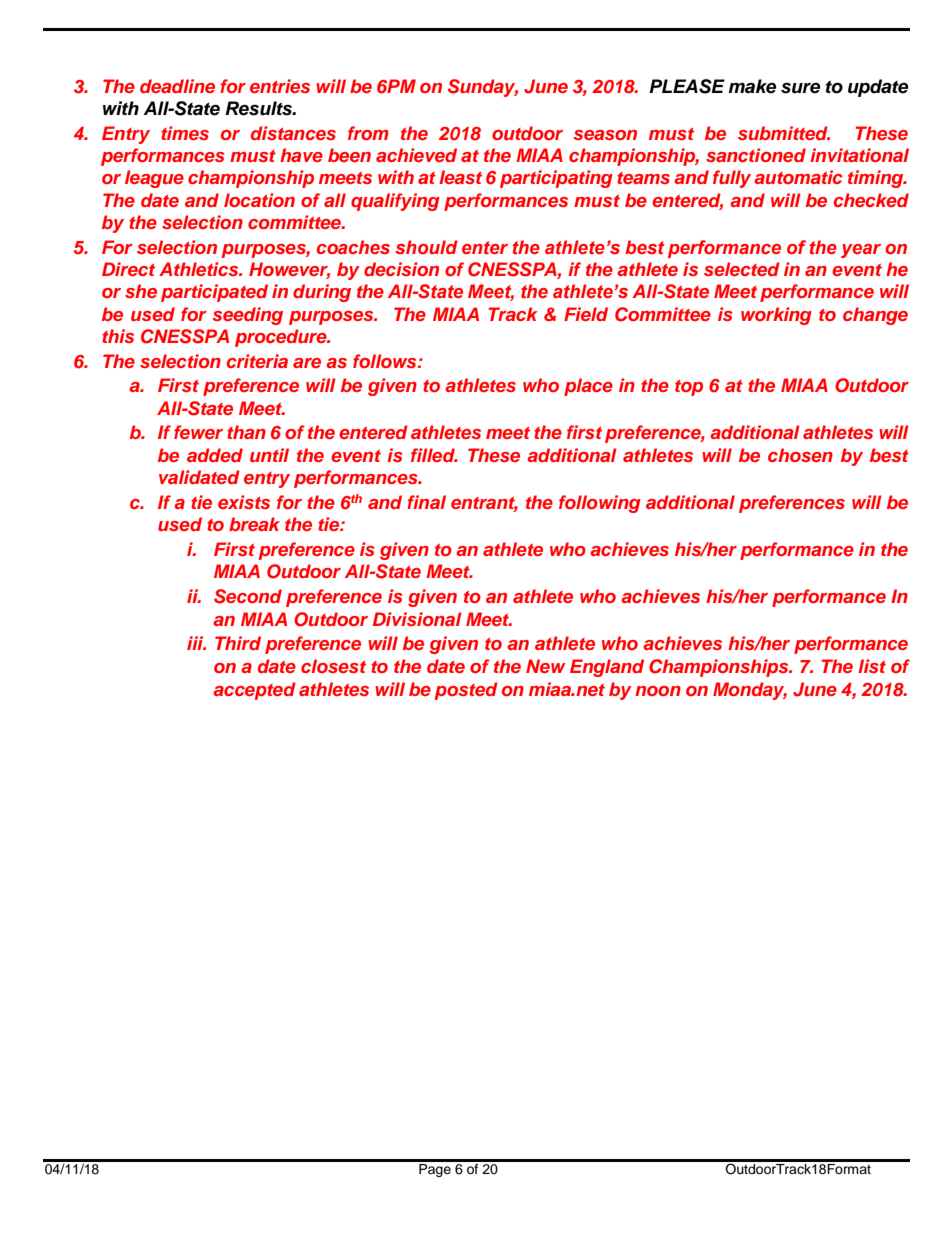 This document has height=1233, width=952. What do you see at coordinates (586, 314) in the document?
I see `Field` at bounding box center [586, 314].
